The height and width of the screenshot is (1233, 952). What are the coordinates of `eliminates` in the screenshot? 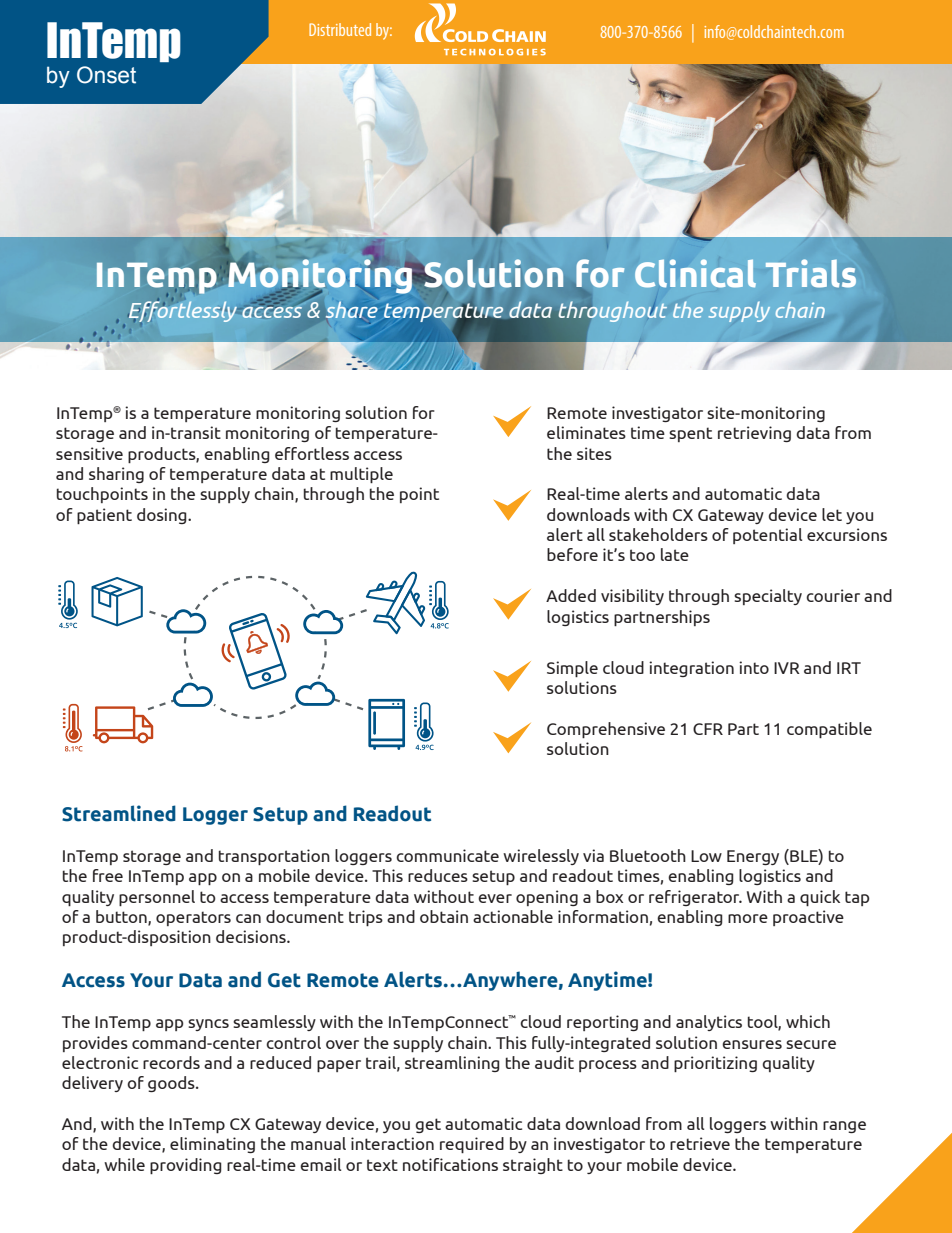 It's located at (586, 432).
